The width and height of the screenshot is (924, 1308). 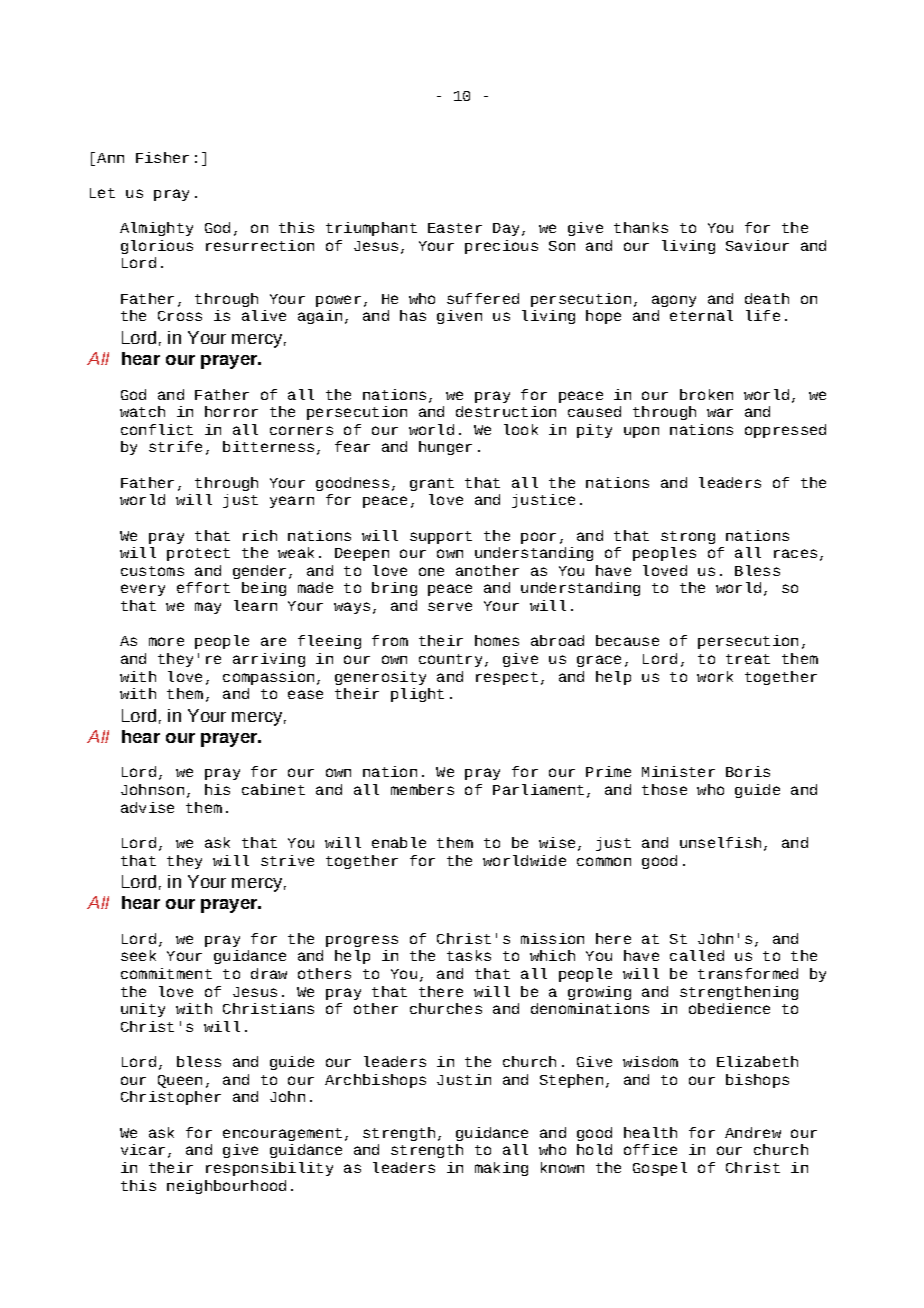 What do you see at coordinates (450, 660) in the screenshot?
I see `country` at bounding box center [450, 660].
